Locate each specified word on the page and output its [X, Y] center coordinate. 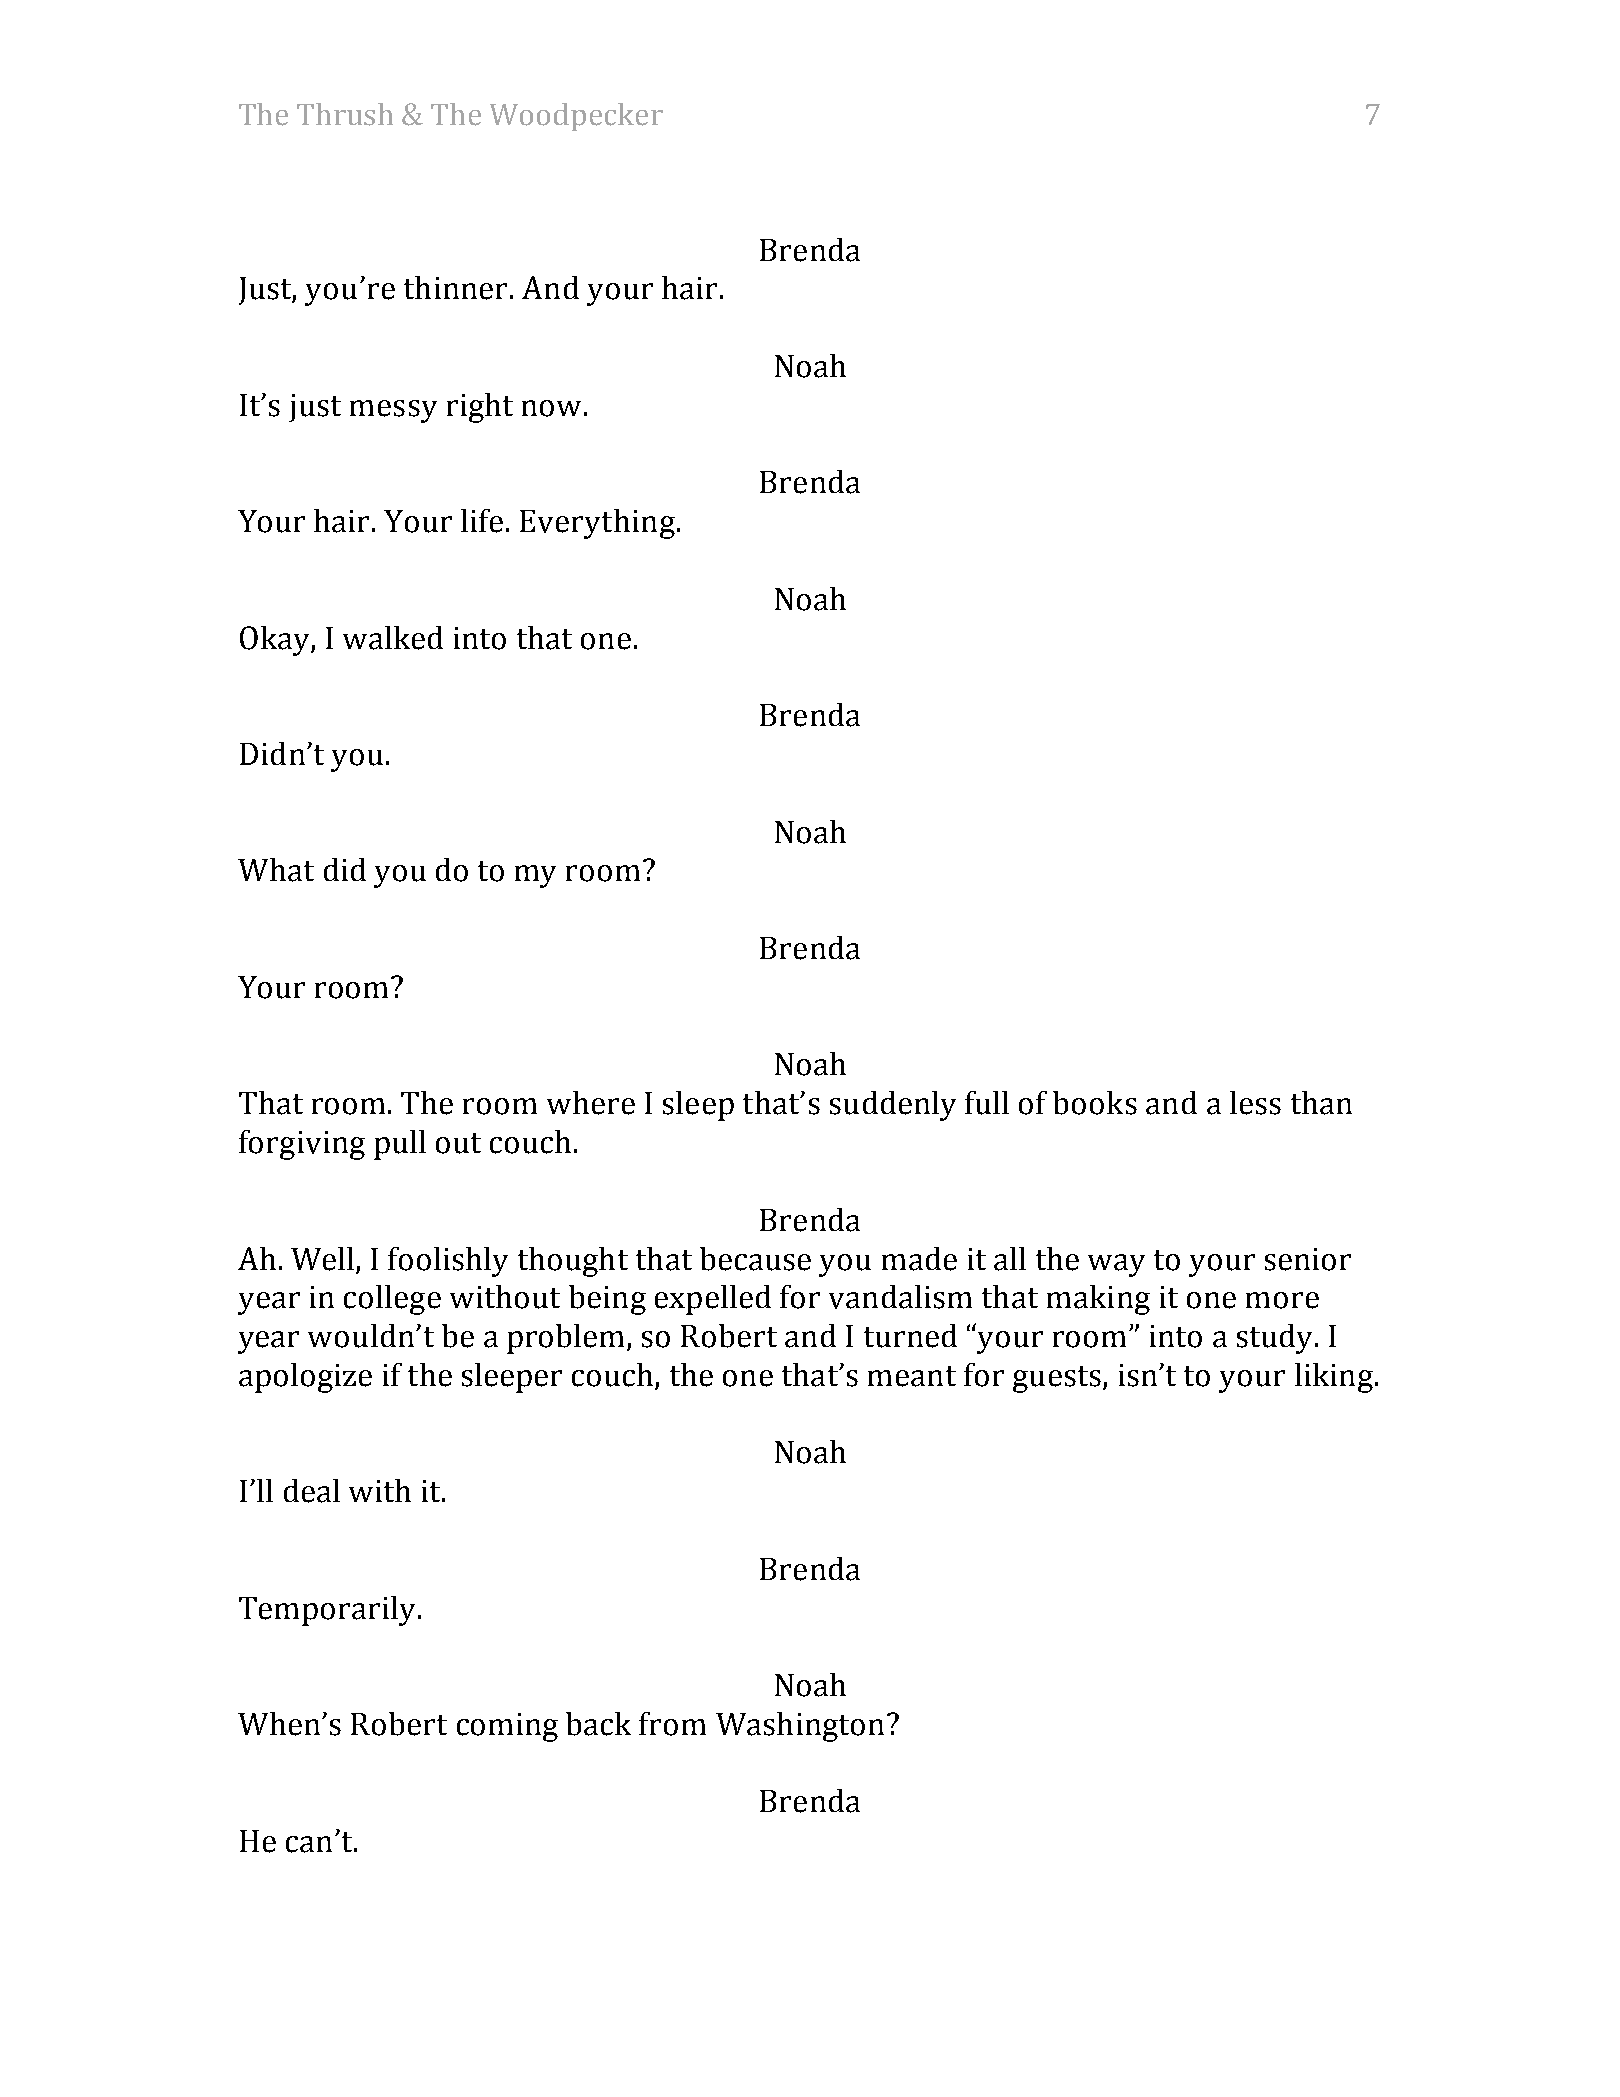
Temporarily [327, 1611]
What [276, 870]
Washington [800, 1727]
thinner [455, 288]
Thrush [345, 114]
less [1255, 1103]
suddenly [893, 1106]
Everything [597, 524]
